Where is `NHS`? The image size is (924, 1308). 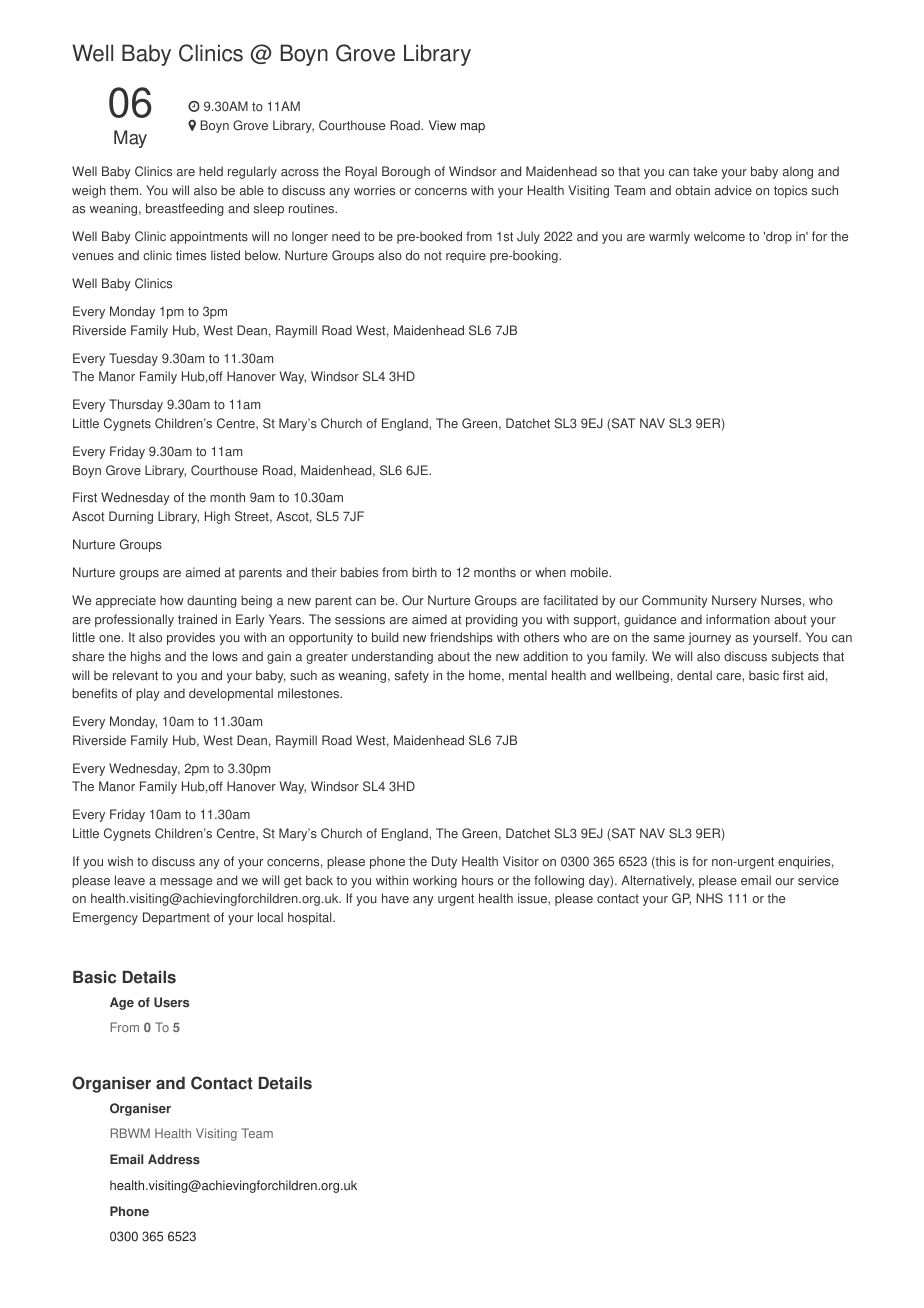 NHS is located at coordinates (709, 898).
